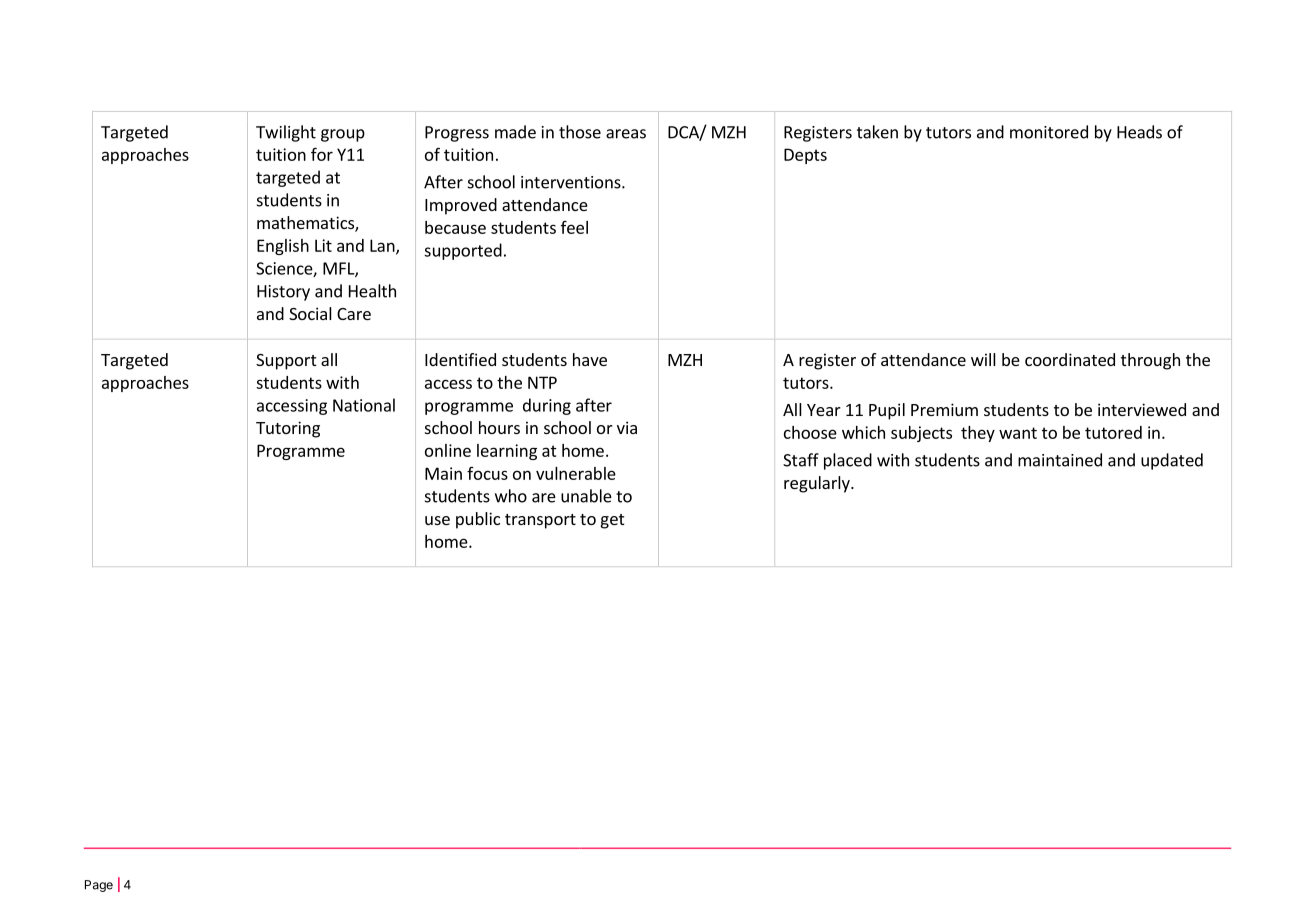  Describe the element at coordinates (99, 886) in the document. I see `Page` at that location.
